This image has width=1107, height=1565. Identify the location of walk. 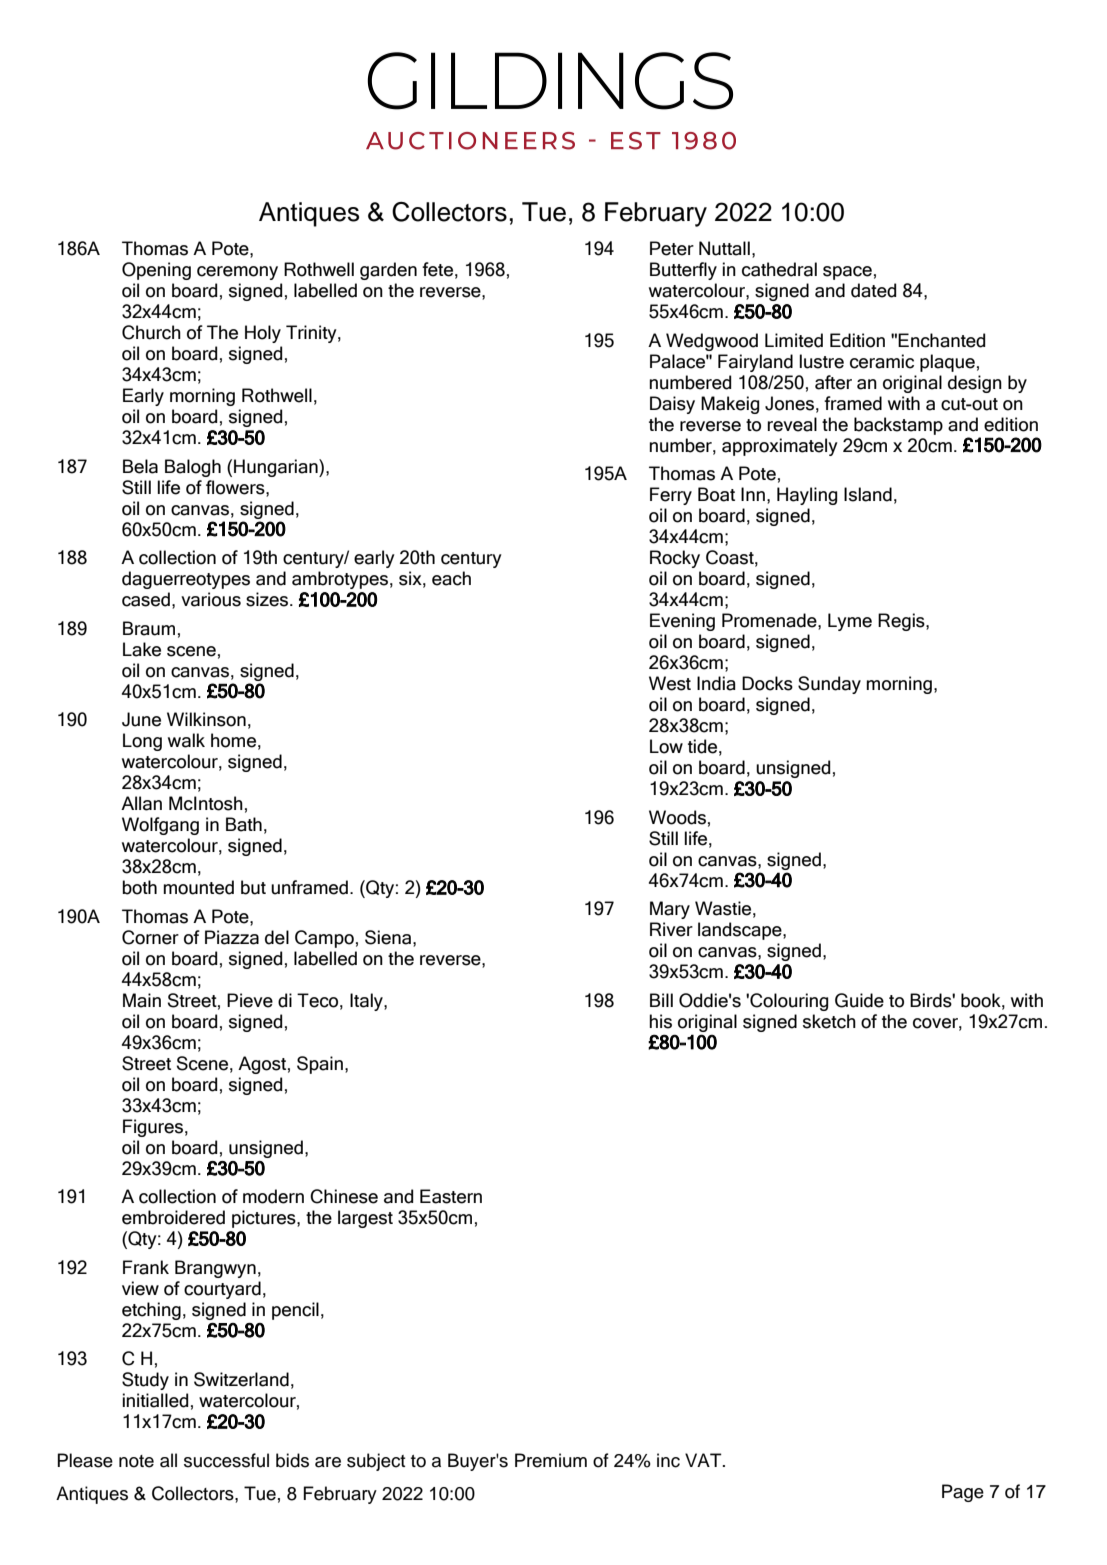
(186, 740).
